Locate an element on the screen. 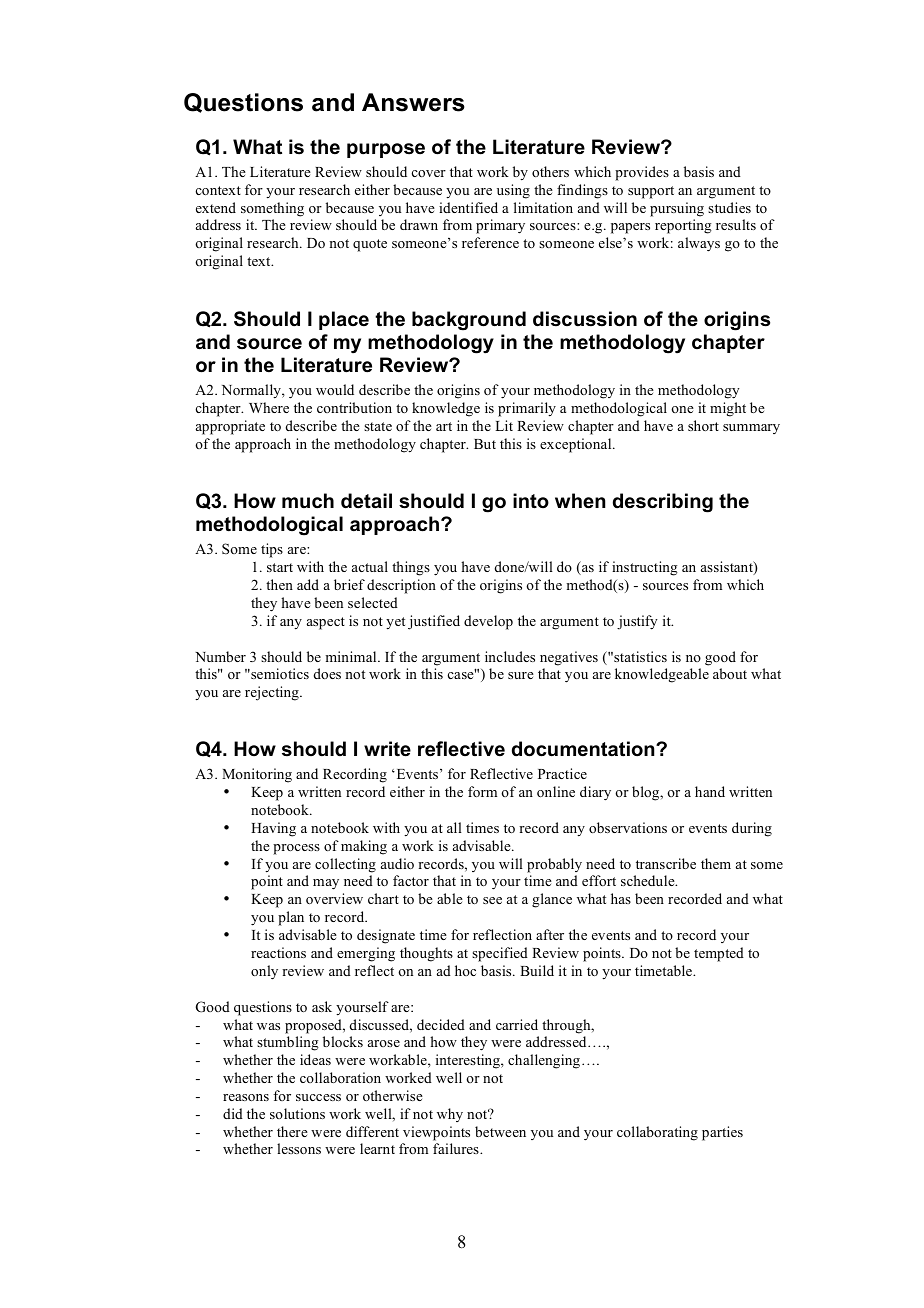 Image resolution: width=924 pixels, height=1308 pixels. provides is located at coordinates (642, 173).
